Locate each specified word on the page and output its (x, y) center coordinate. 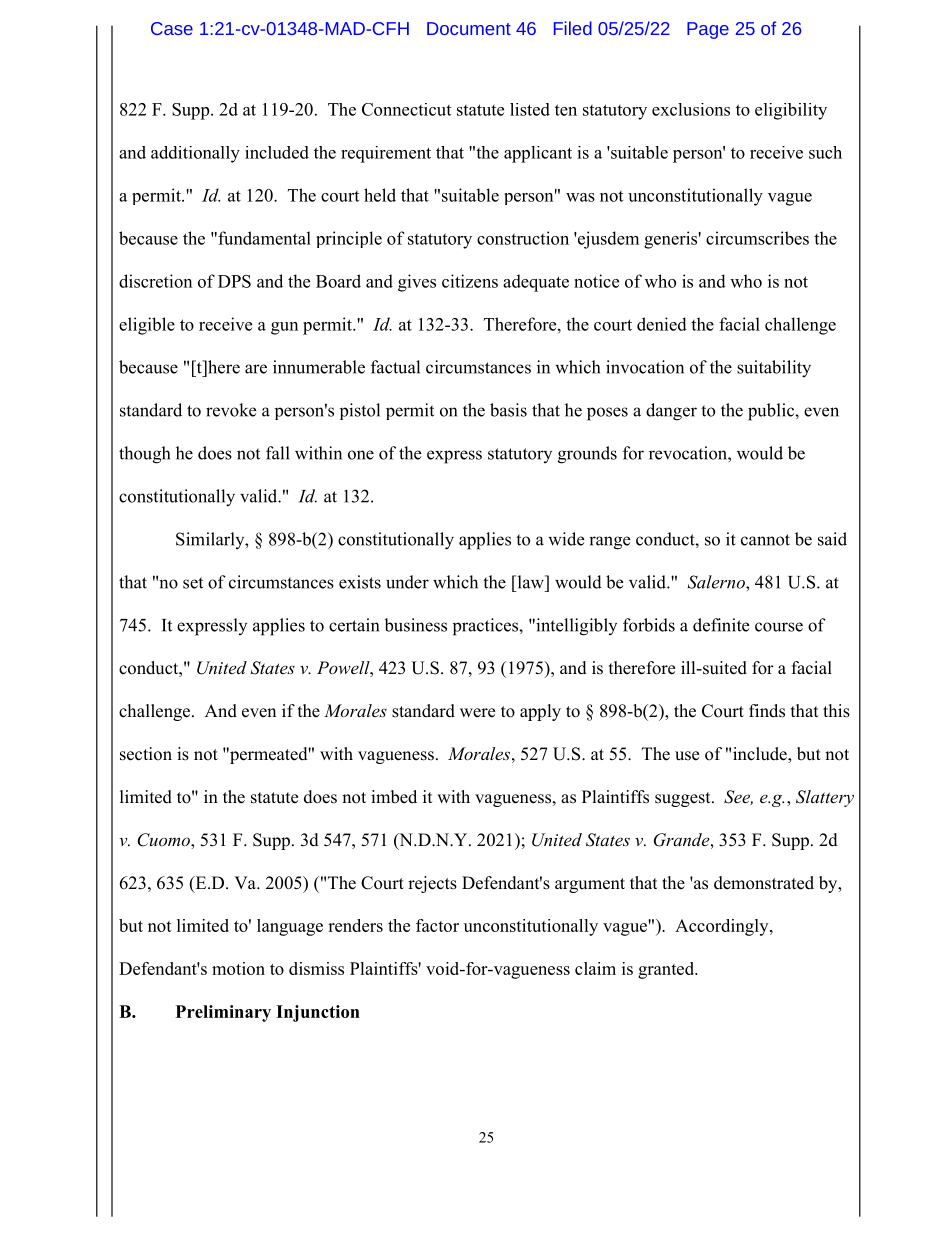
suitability (774, 369)
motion (238, 968)
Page (708, 30)
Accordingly (723, 927)
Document (469, 28)
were (477, 713)
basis (508, 410)
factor (437, 925)
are (256, 369)
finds (767, 711)
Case (172, 28)
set (193, 583)
